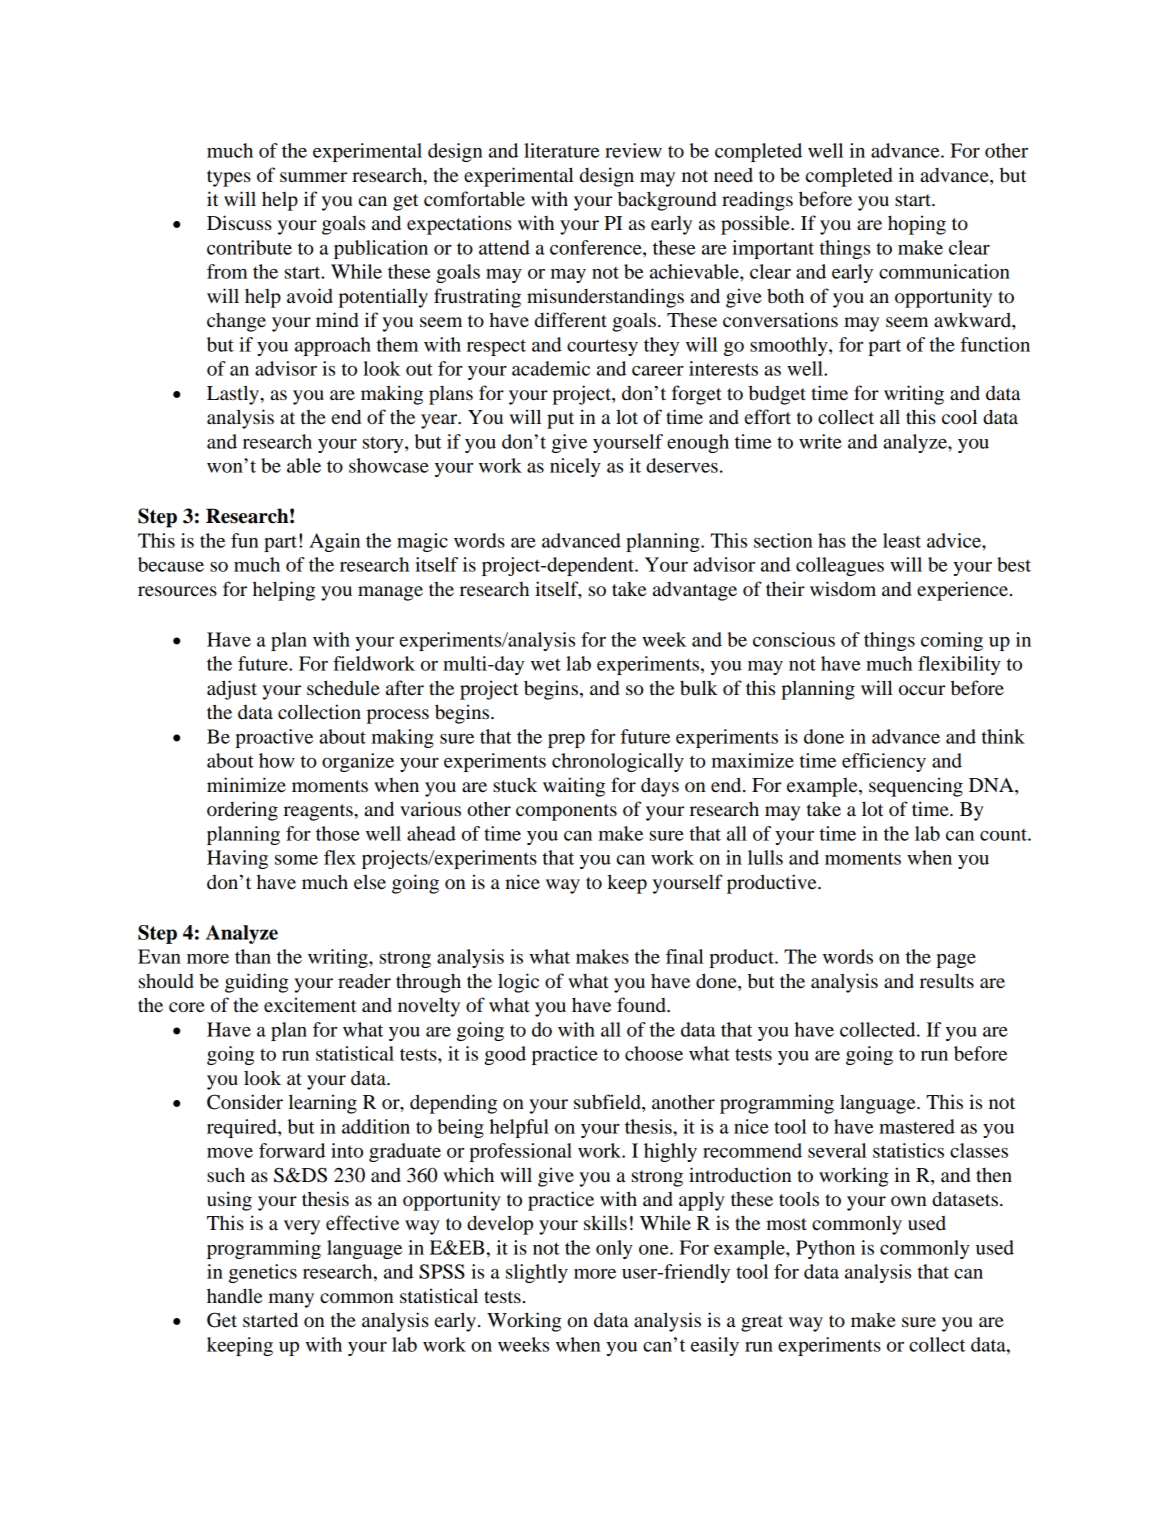 This page has width=1172, height=1517. What do you see at coordinates (334, 542) in the page?
I see `Again` at bounding box center [334, 542].
